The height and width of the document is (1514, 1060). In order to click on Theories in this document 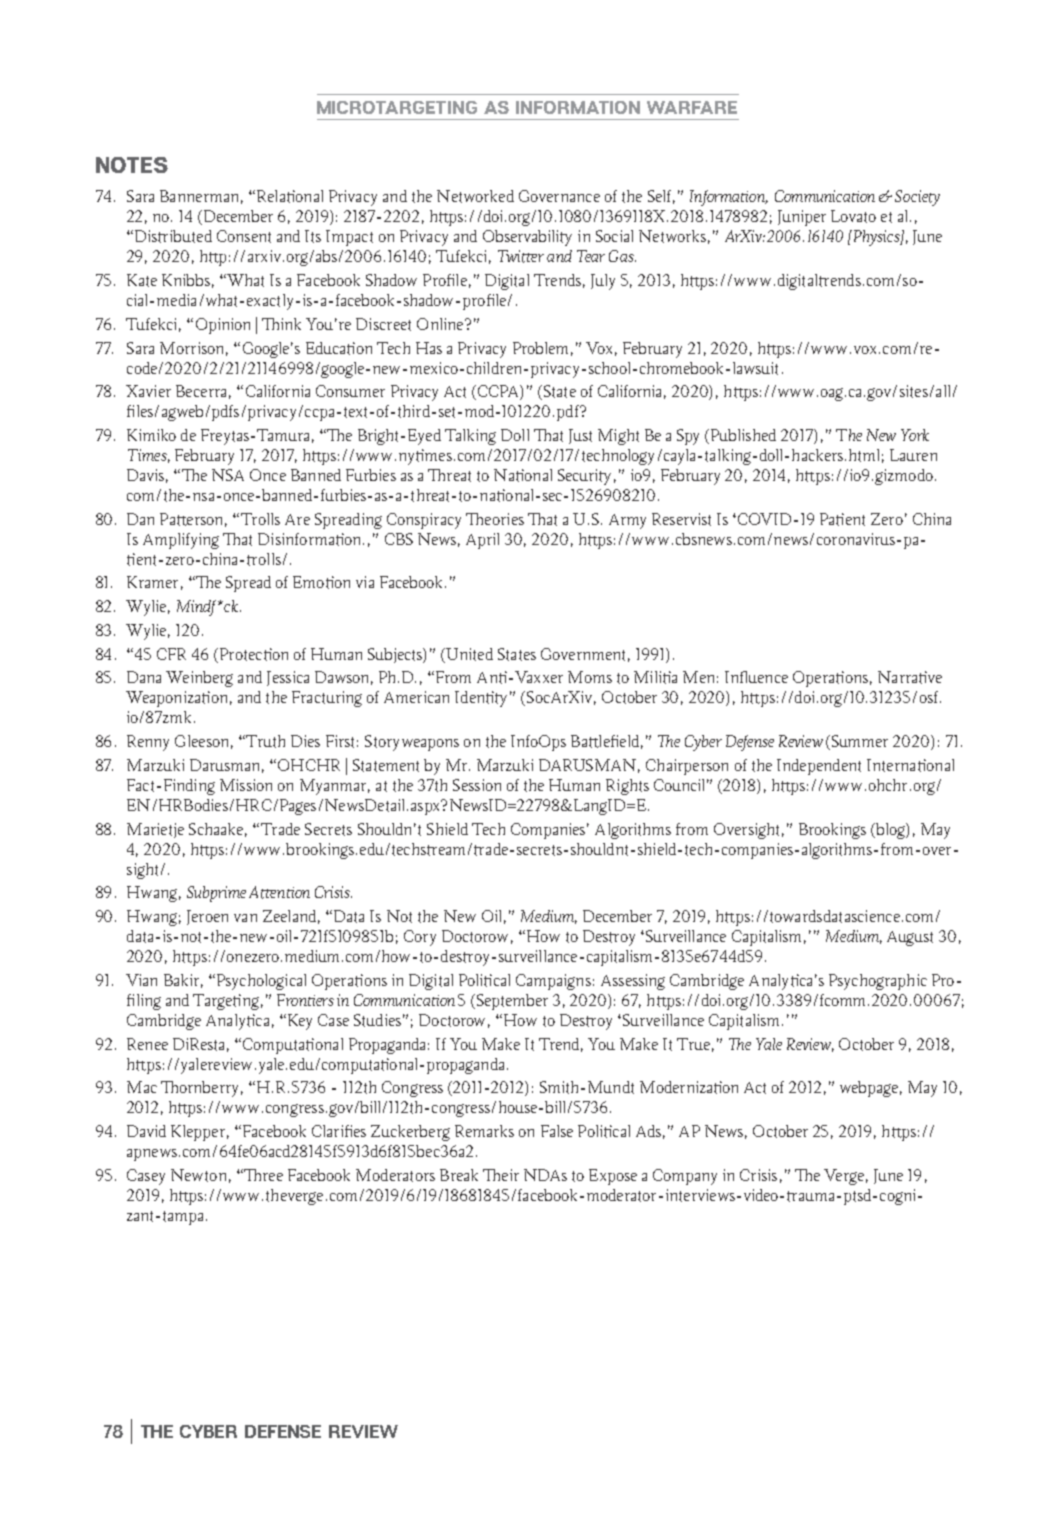, I will do `click(495, 519)`.
